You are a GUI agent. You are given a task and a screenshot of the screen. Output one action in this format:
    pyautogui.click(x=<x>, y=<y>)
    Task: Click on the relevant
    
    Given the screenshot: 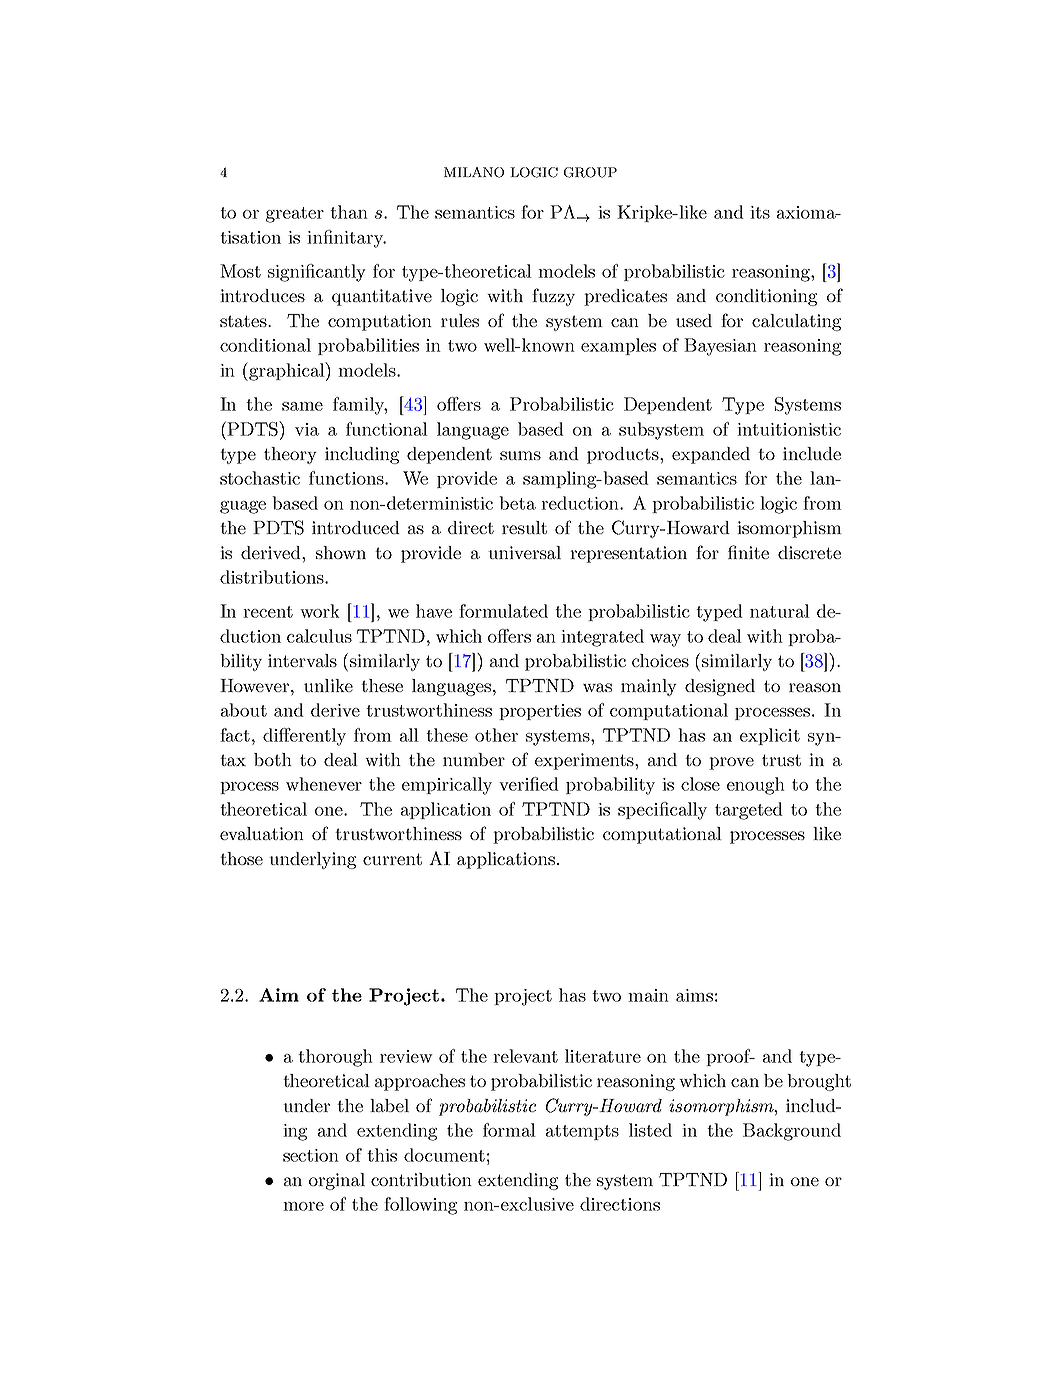 What is the action you would take?
    pyautogui.click(x=525, y=1056)
